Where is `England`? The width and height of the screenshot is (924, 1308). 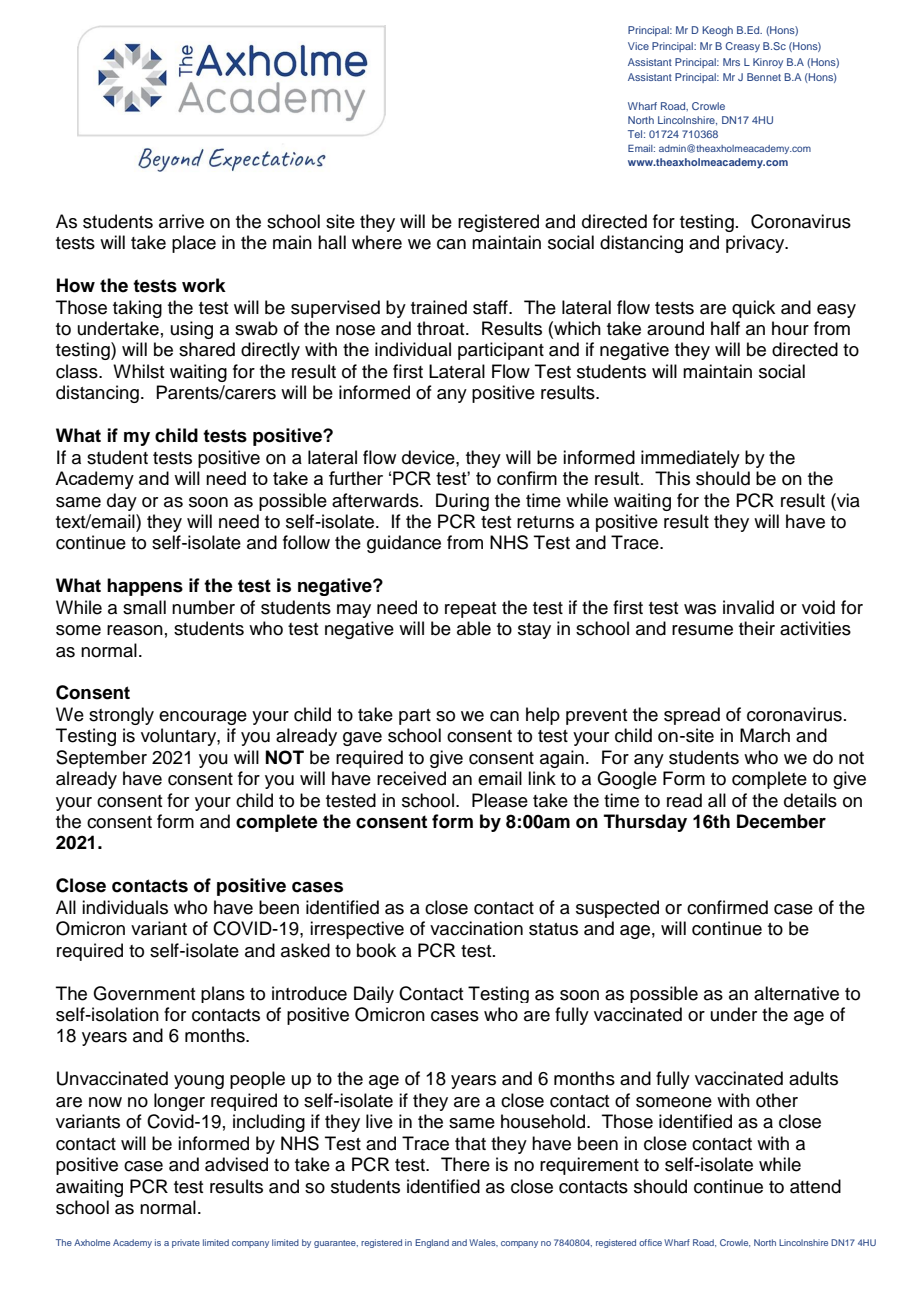
England is located at coordinates (432, 1243).
